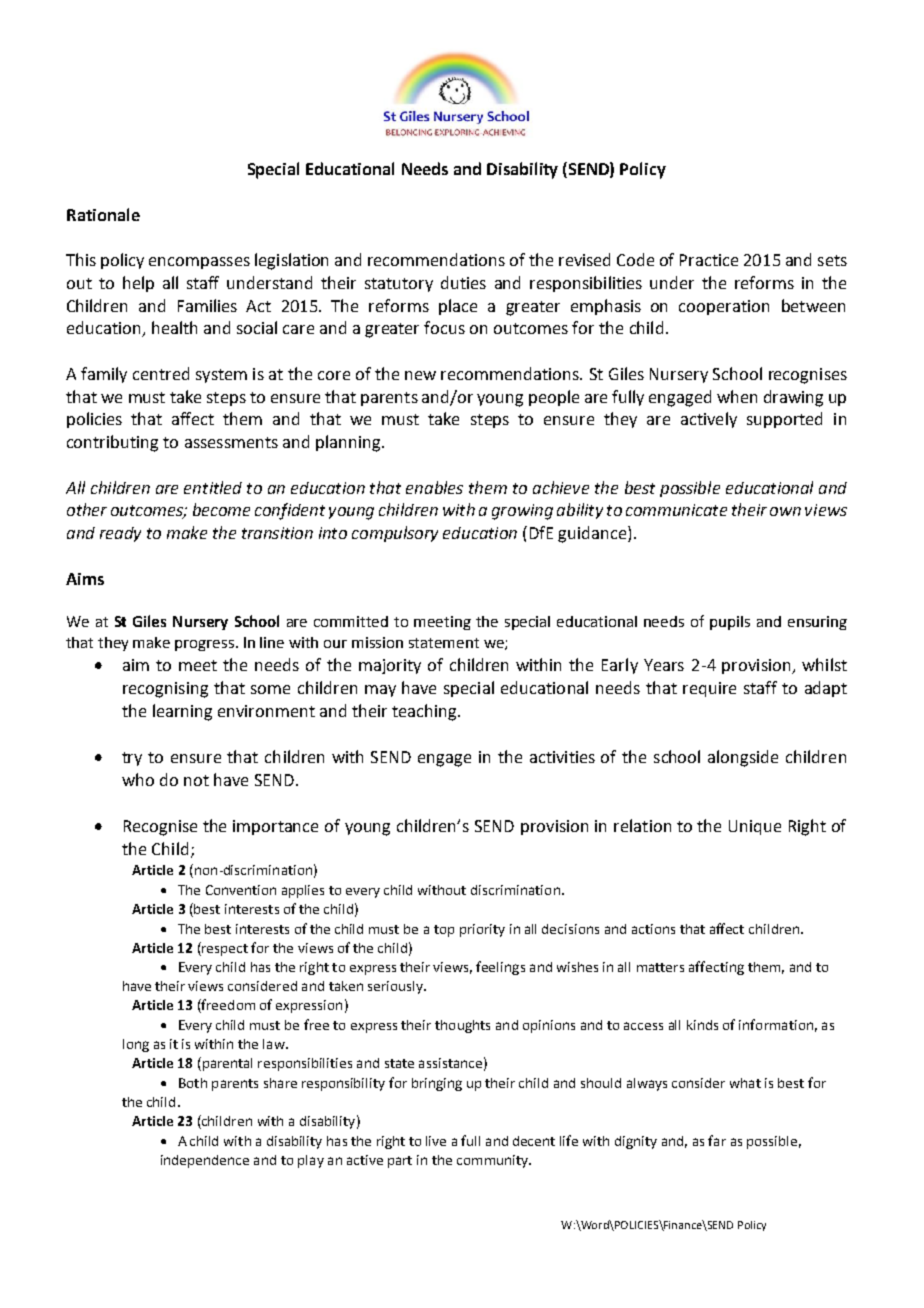  I want to click on independence, so click(205, 1161).
